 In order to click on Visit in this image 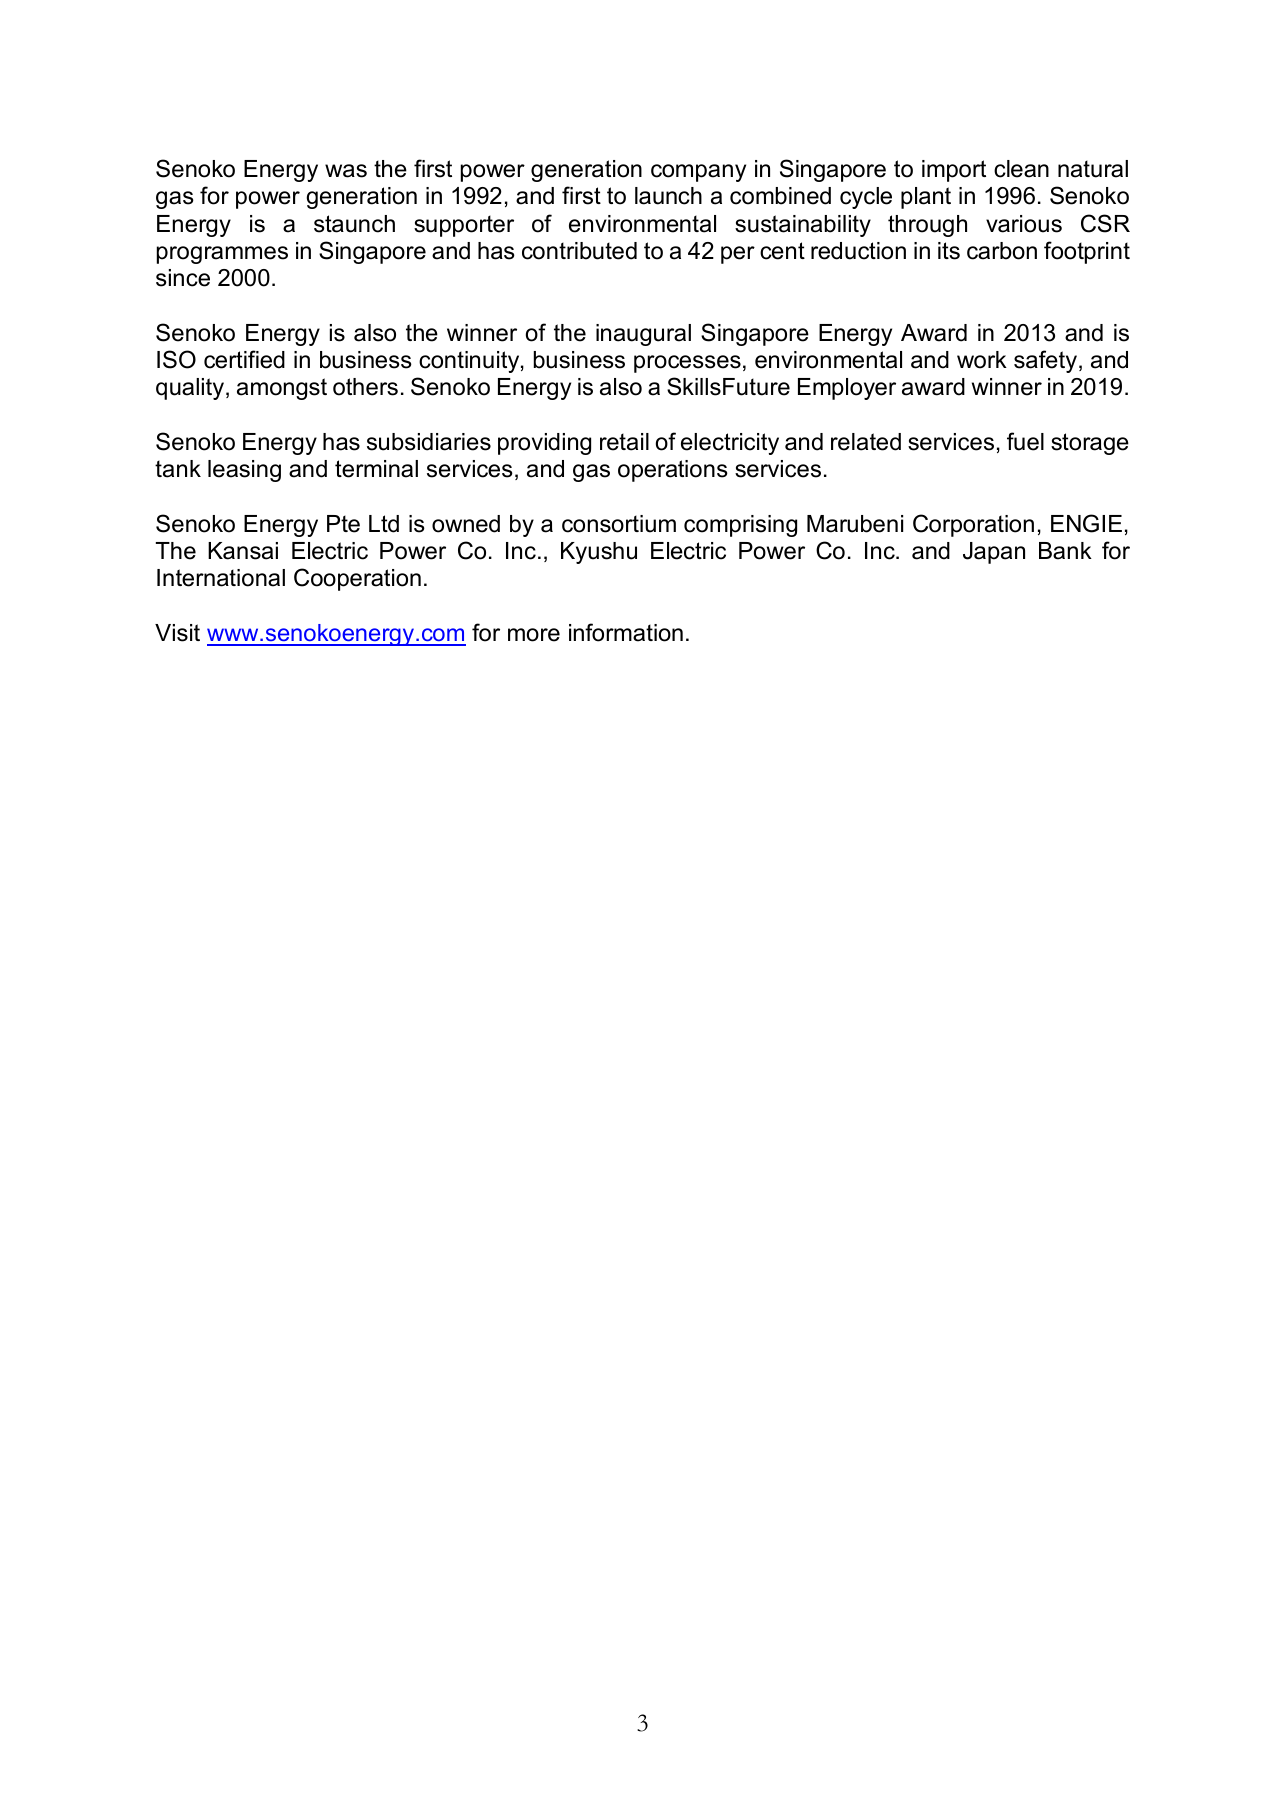, I will do `click(177, 633)`.
